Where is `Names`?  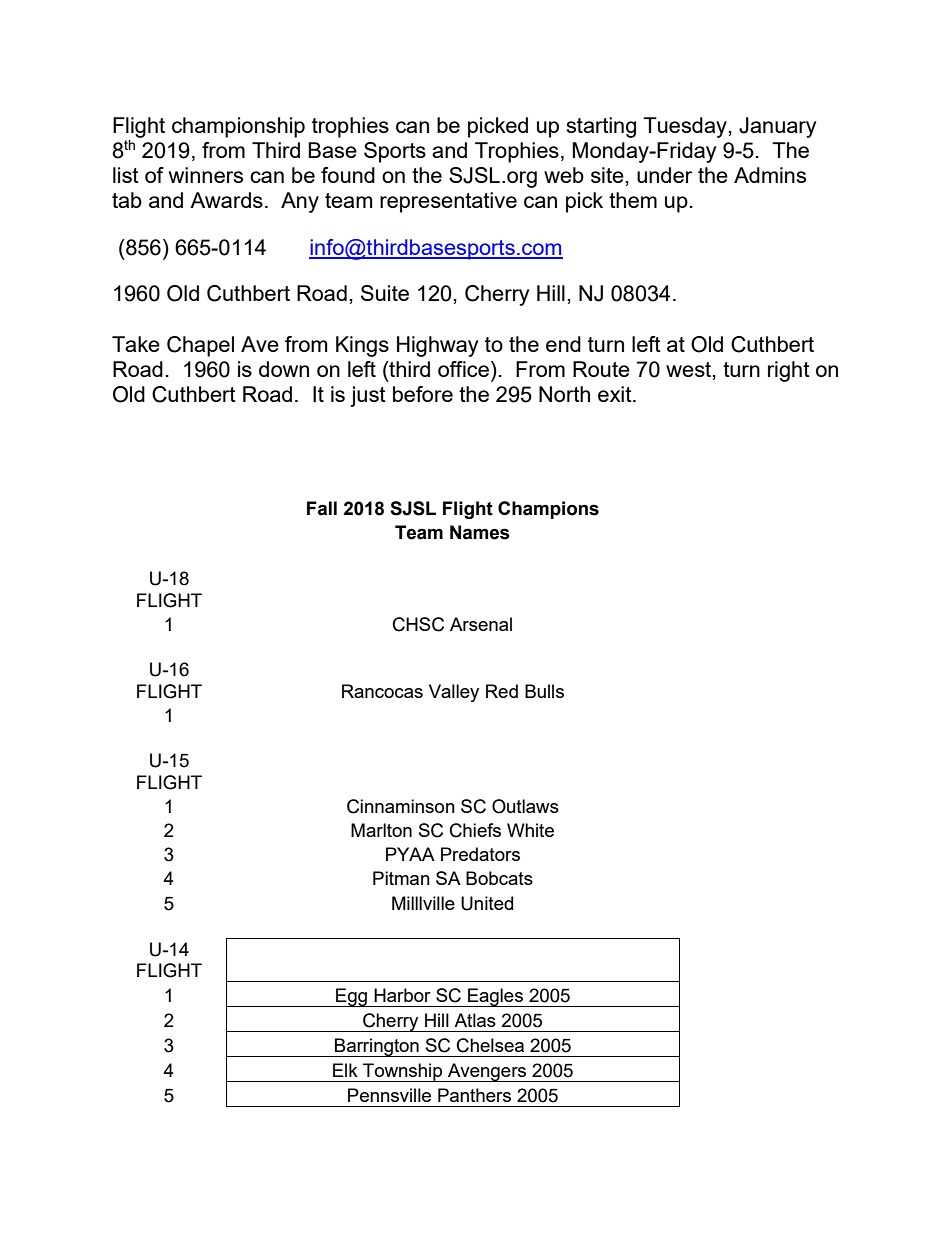 Names is located at coordinates (480, 532).
